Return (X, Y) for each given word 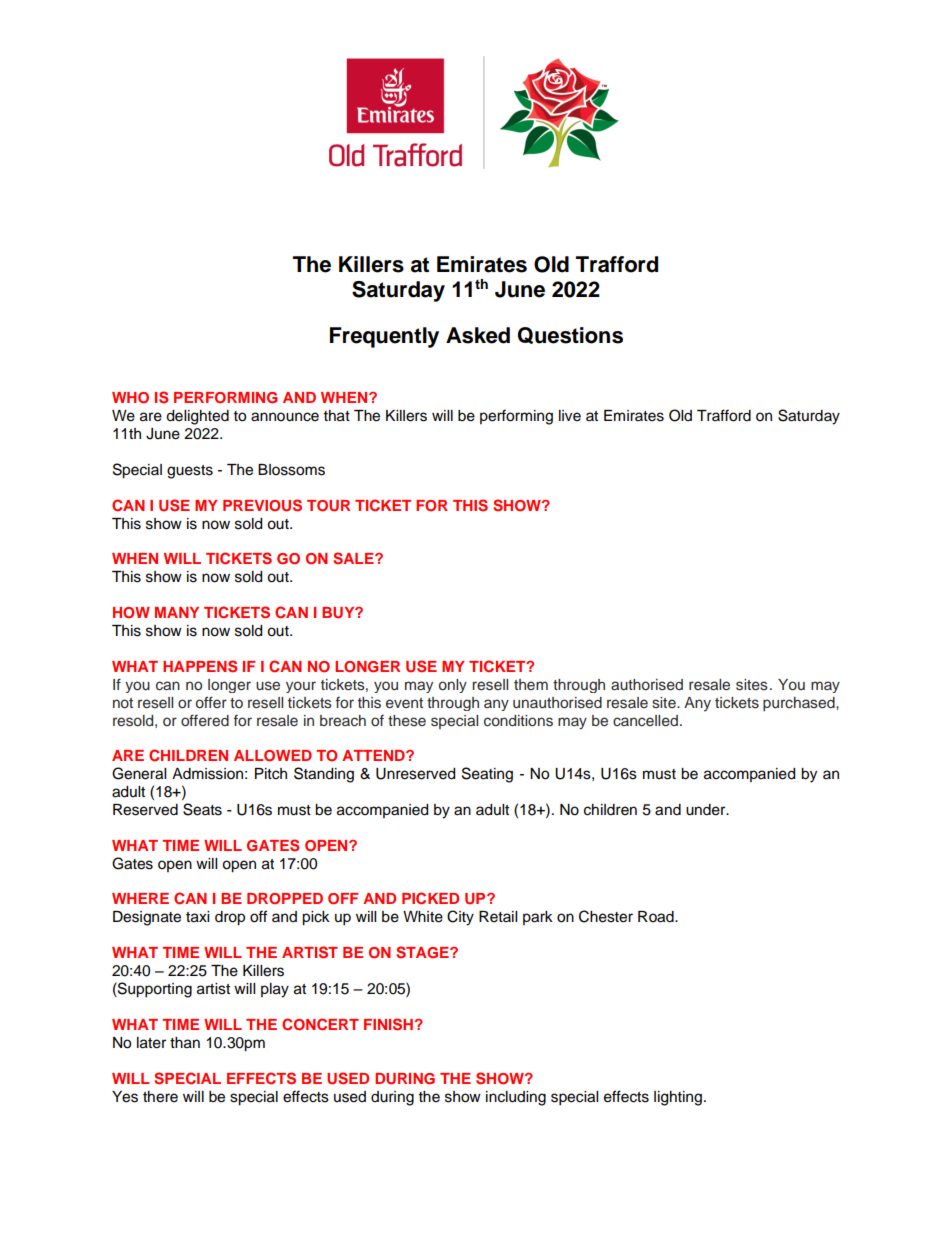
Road (657, 917)
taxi (197, 917)
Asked (478, 335)
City (460, 918)
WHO (130, 398)
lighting (678, 1098)
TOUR (328, 506)
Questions (570, 335)
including (516, 1098)
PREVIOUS (262, 505)
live (570, 416)
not (123, 703)
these (407, 721)
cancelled (645, 721)
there (160, 1097)
